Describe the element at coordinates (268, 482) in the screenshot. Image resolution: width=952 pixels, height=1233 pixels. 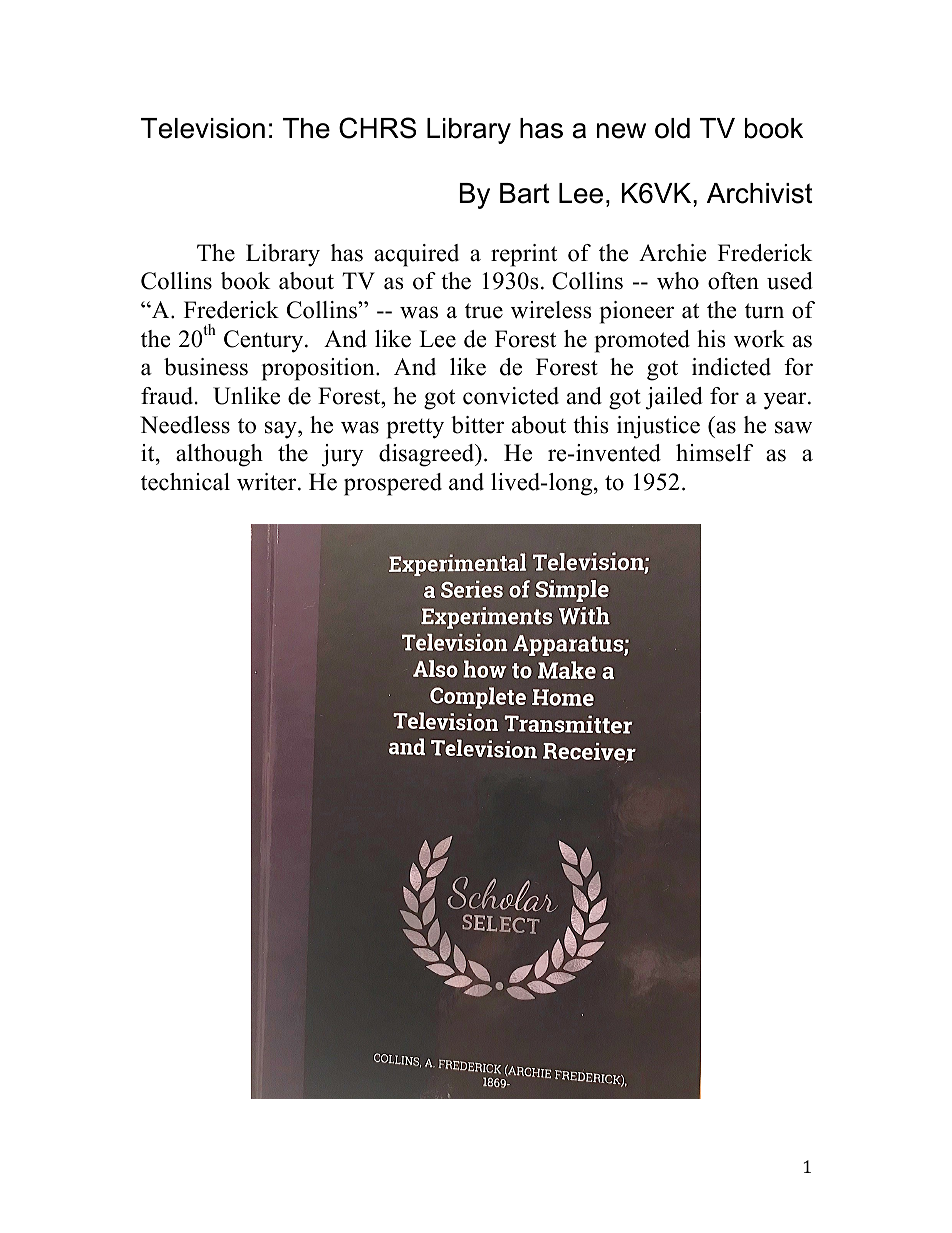
I see `writer` at that location.
